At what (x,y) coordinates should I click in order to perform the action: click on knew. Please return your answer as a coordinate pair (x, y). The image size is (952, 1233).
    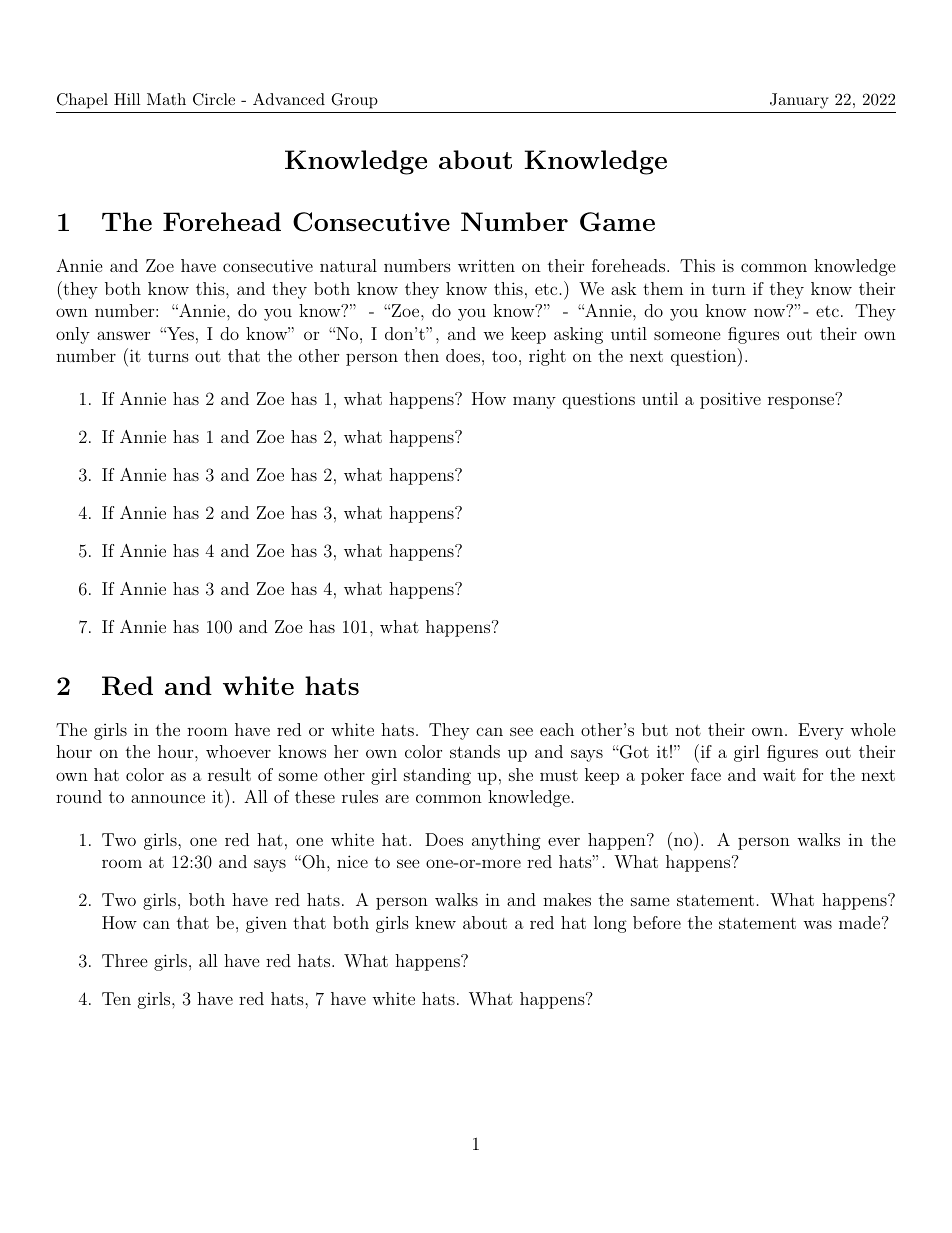
    Looking at the image, I should click on (435, 922).
